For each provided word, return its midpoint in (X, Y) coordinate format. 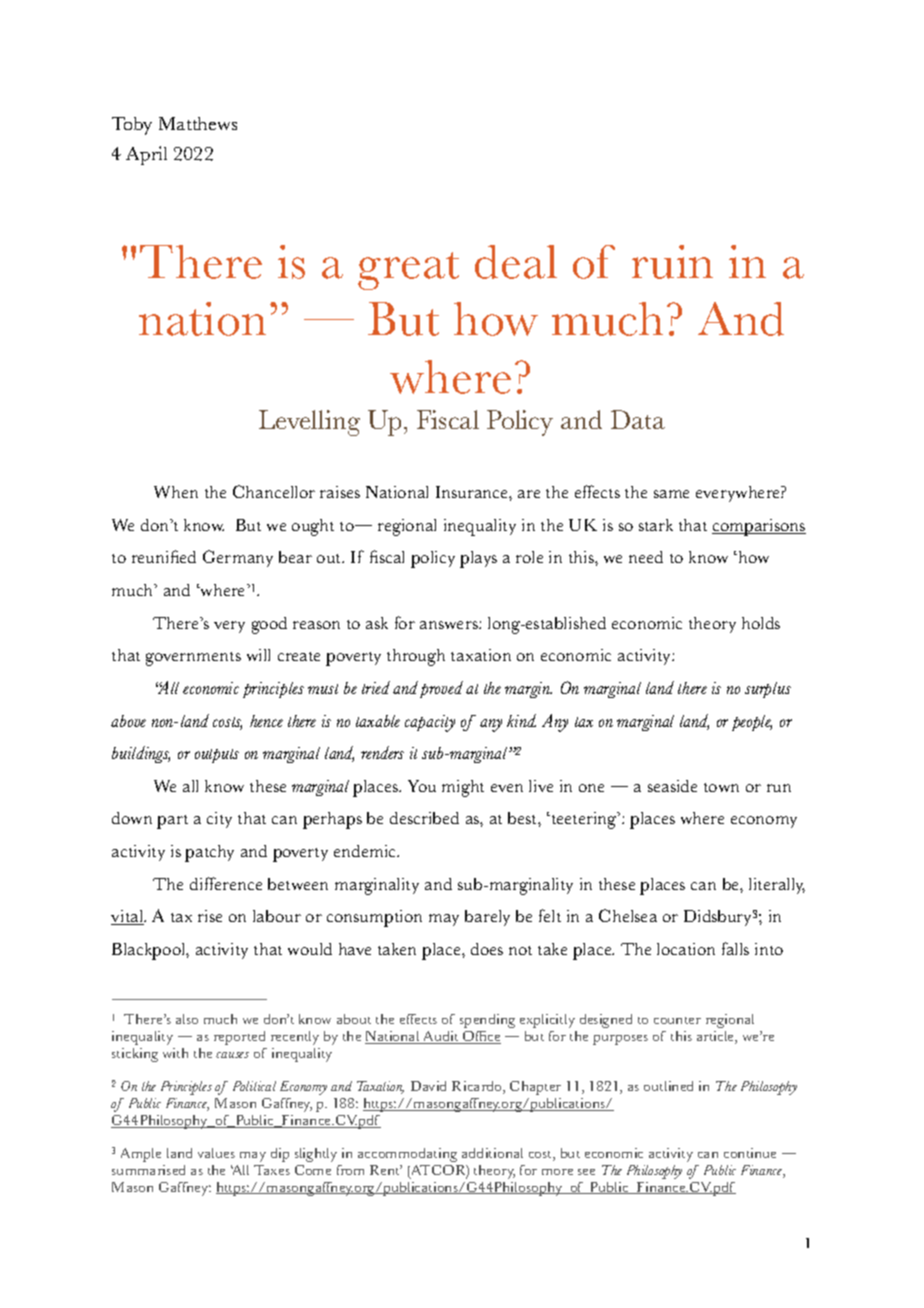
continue (750, 1153)
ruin (672, 262)
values (216, 1153)
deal (516, 262)
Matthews (198, 123)
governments (193, 659)
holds (761, 623)
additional (492, 1153)
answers (450, 625)
